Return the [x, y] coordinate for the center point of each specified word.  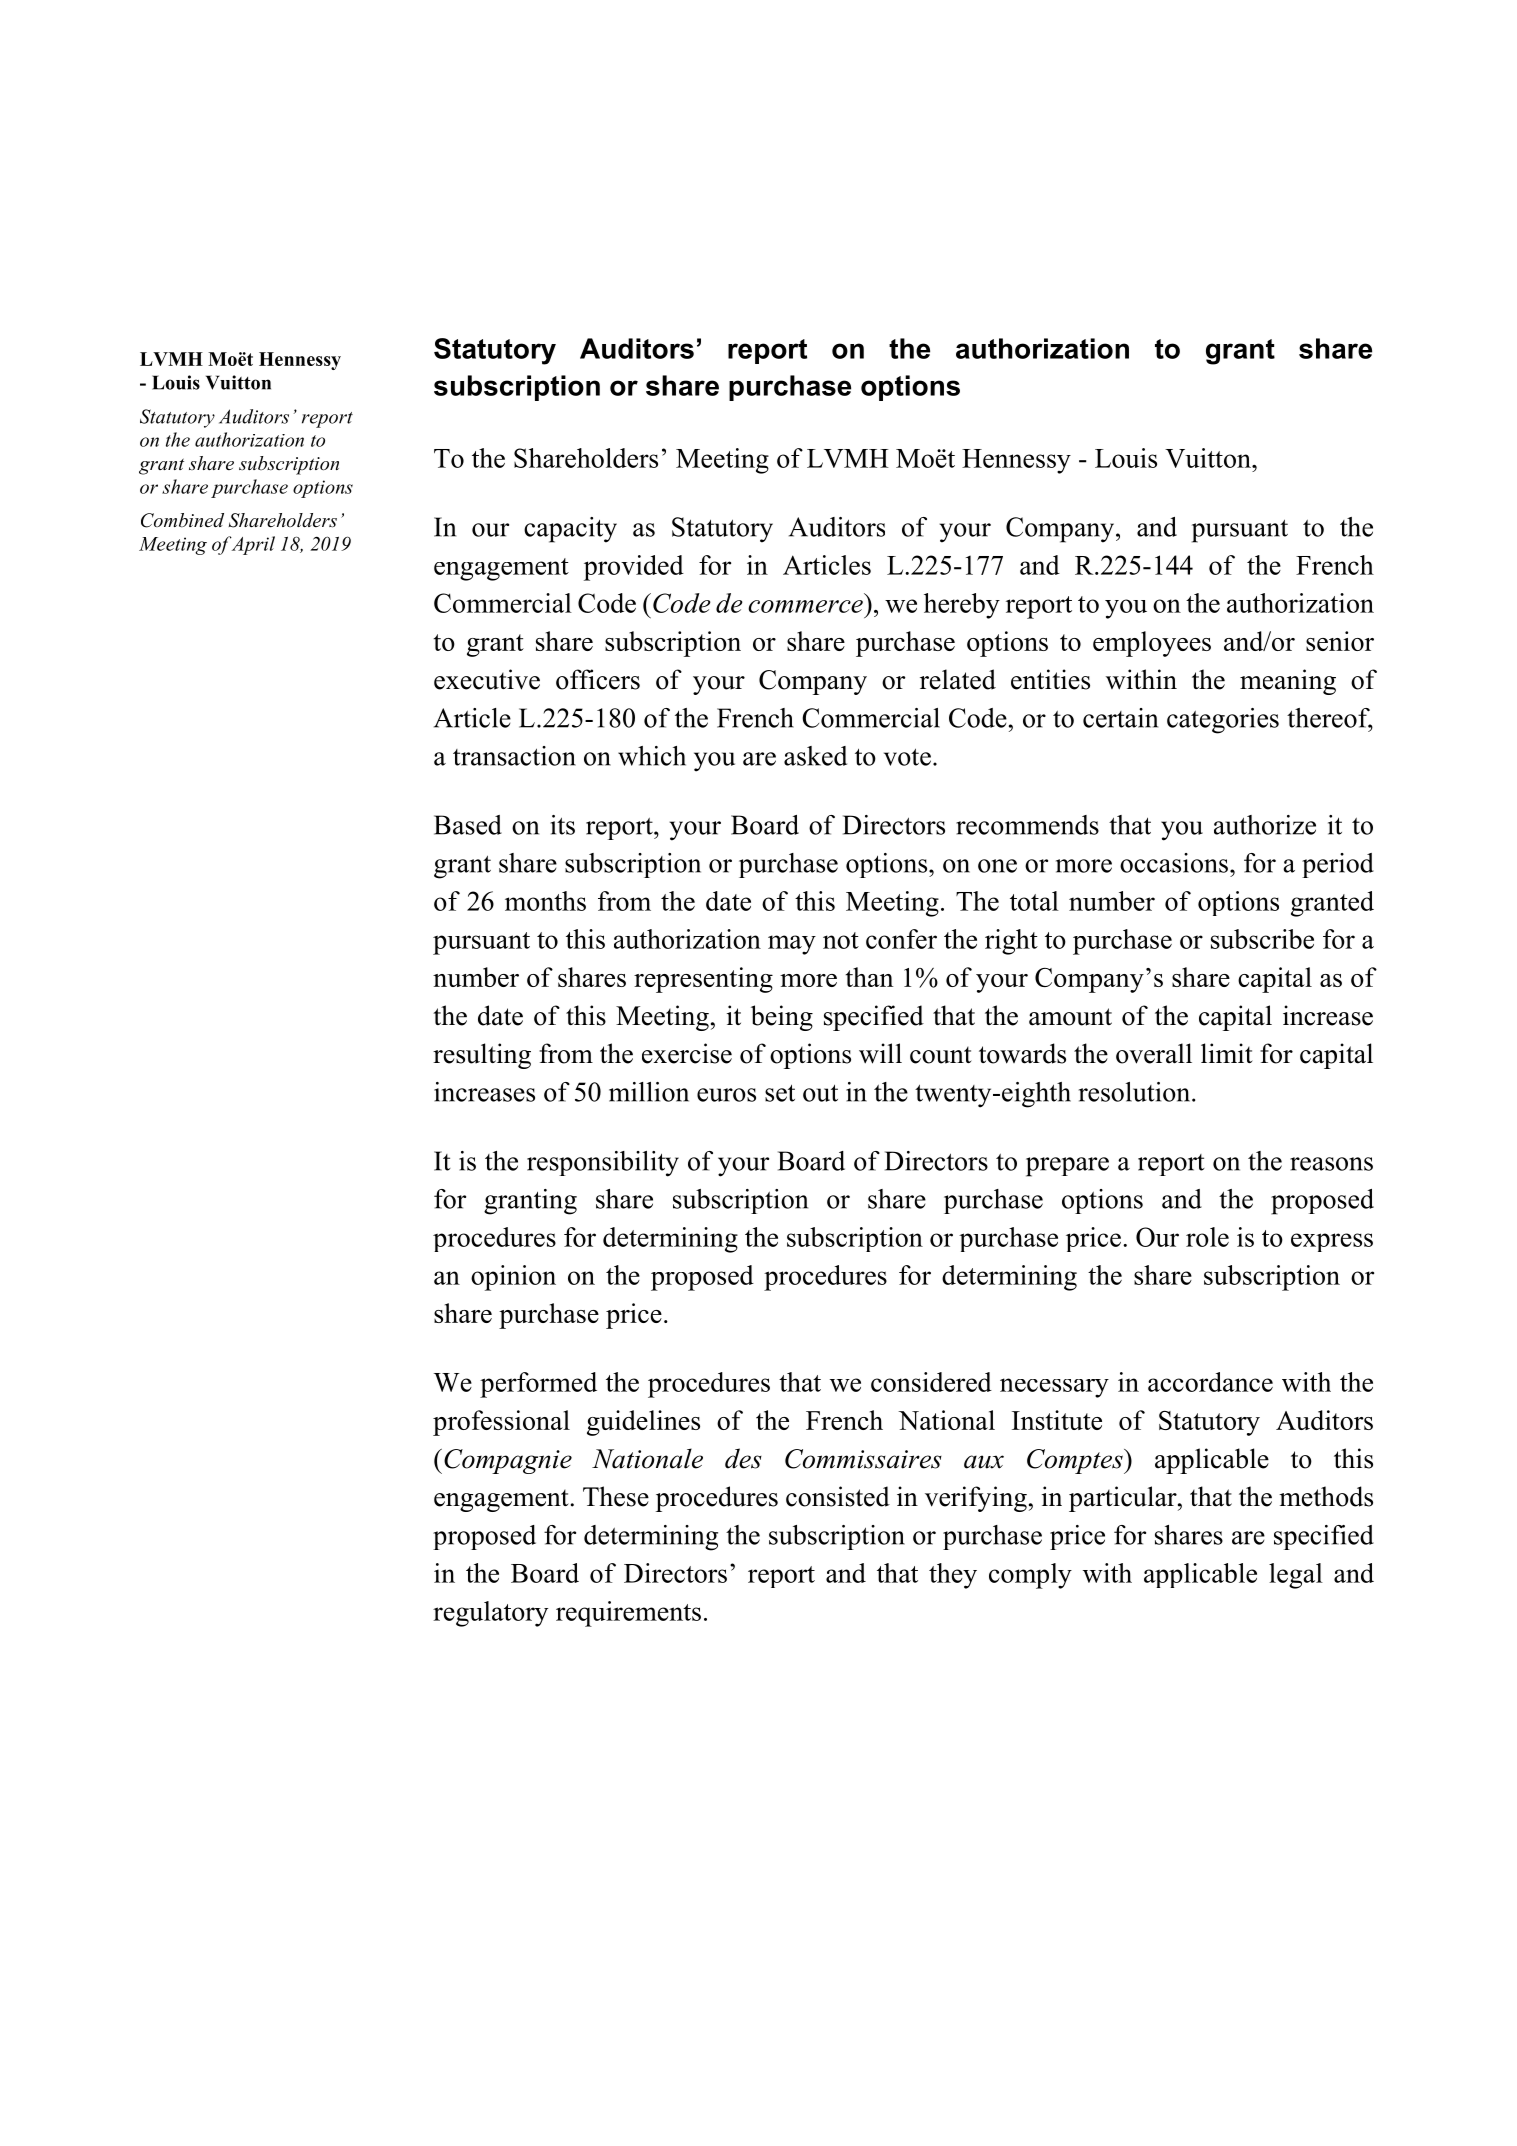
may [792, 945]
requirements [628, 1614]
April [253, 545]
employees [1152, 644]
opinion [513, 1278]
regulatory [490, 1614]
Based [468, 825]
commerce [805, 606]
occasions [1174, 863]
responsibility [603, 1164]
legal [1296, 1576]
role [1207, 1237]
